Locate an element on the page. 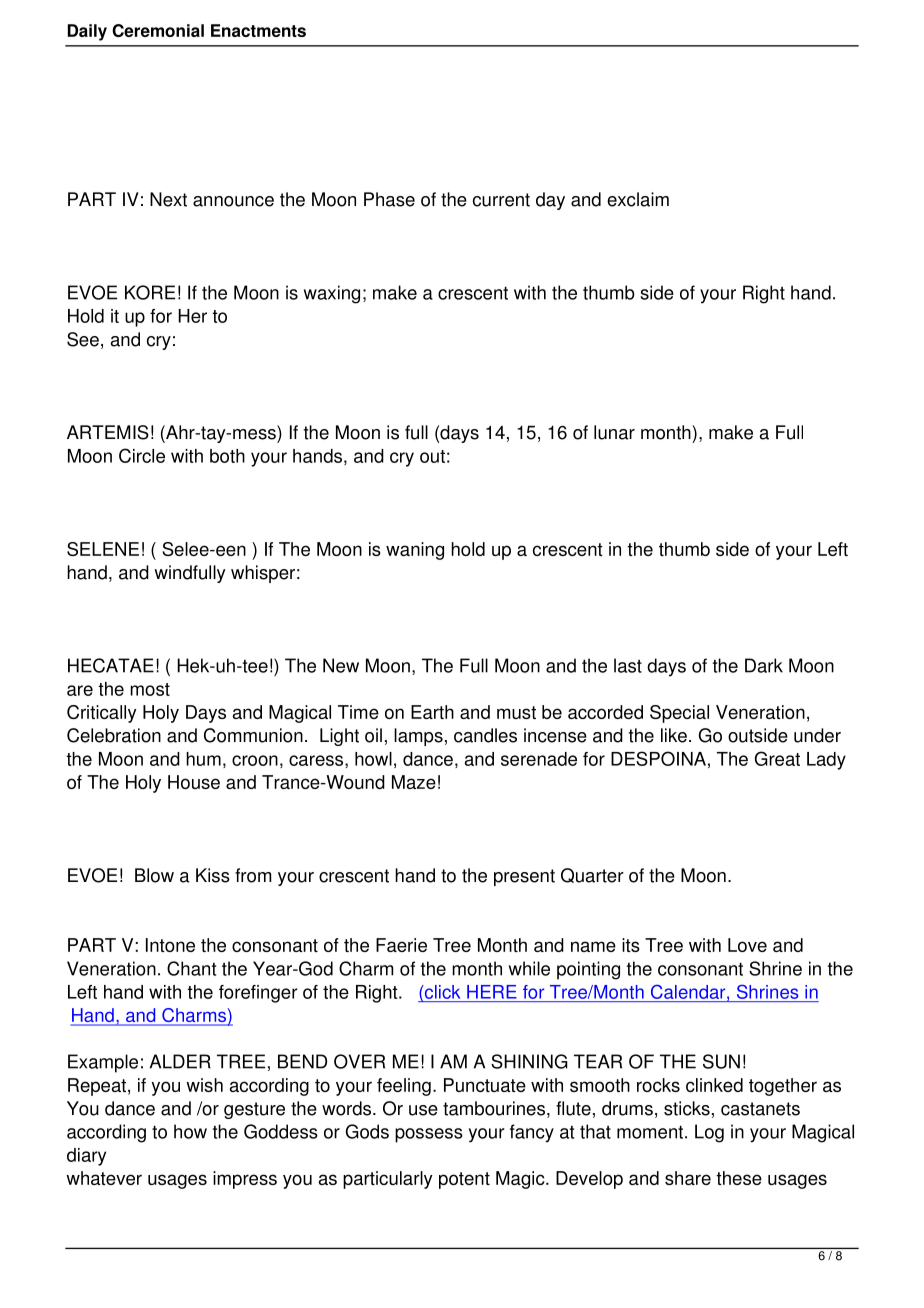  exclaim is located at coordinates (638, 199).
